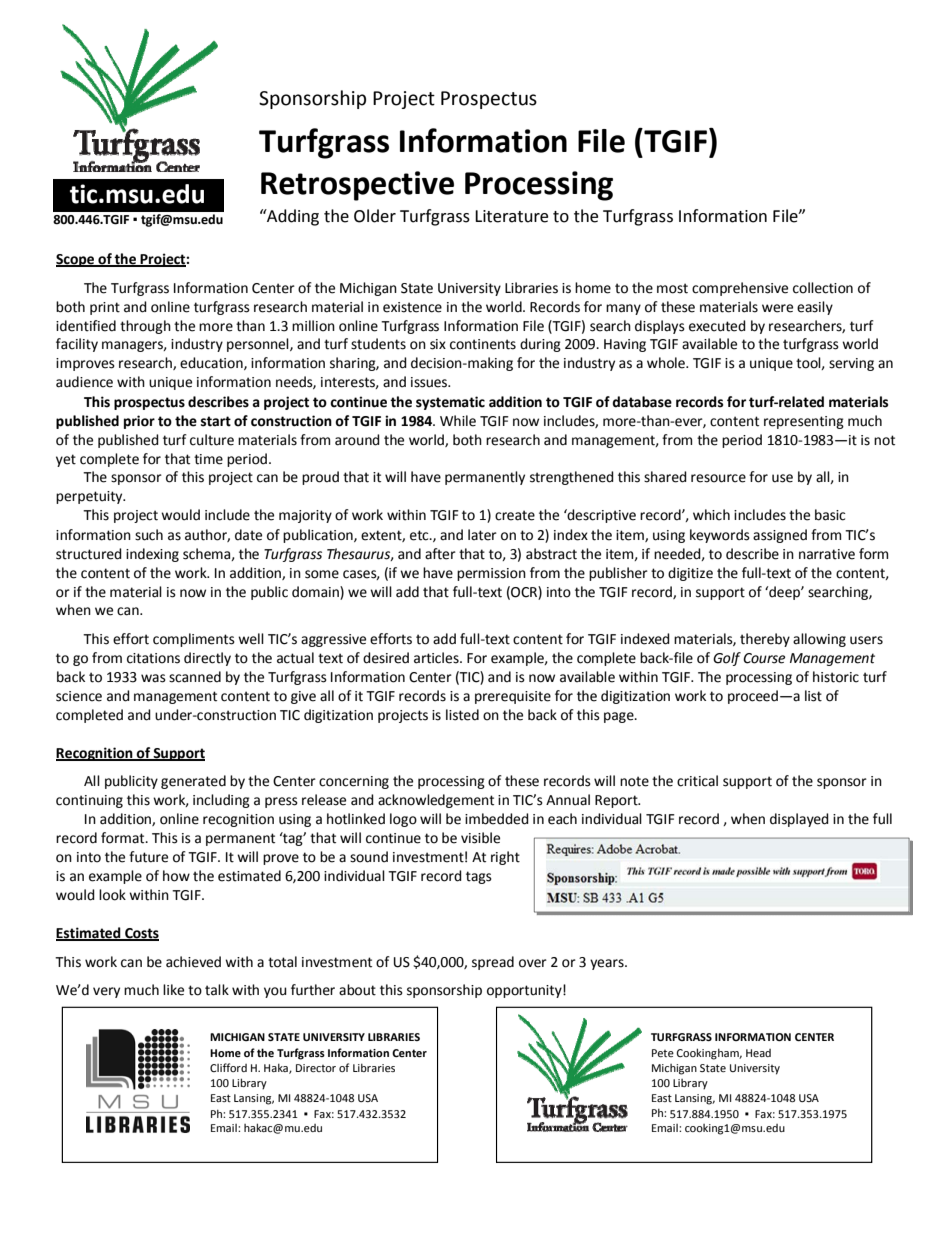  Describe the element at coordinates (799, 820) in the screenshot. I see `displayed` at that location.
